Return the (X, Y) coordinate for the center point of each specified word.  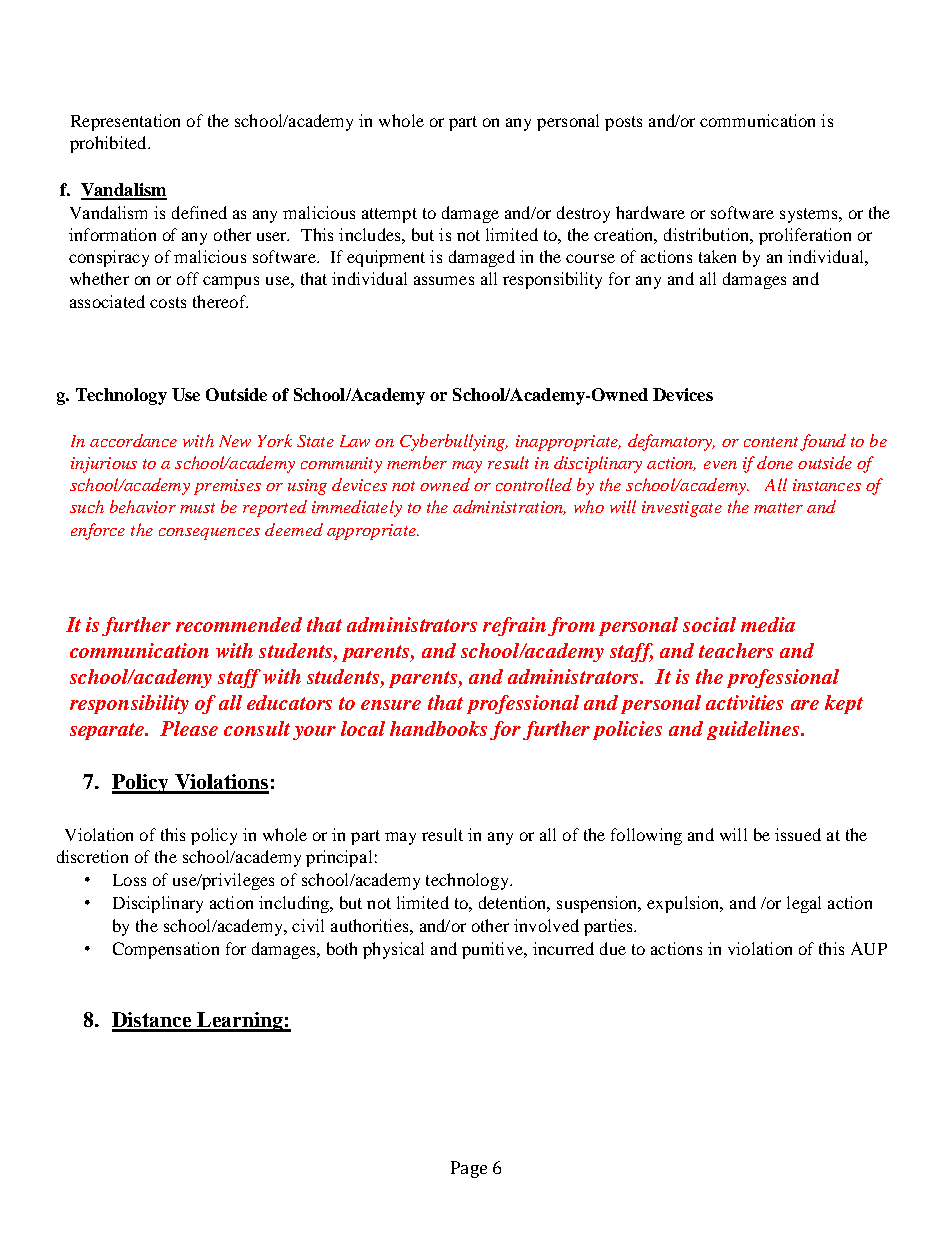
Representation (125, 122)
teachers (736, 650)
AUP (869, 948)
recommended (239, 624)
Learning (240, 1022)
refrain (514, 626)
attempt (389, 215)
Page (469, 1169)
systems (810, 215)
